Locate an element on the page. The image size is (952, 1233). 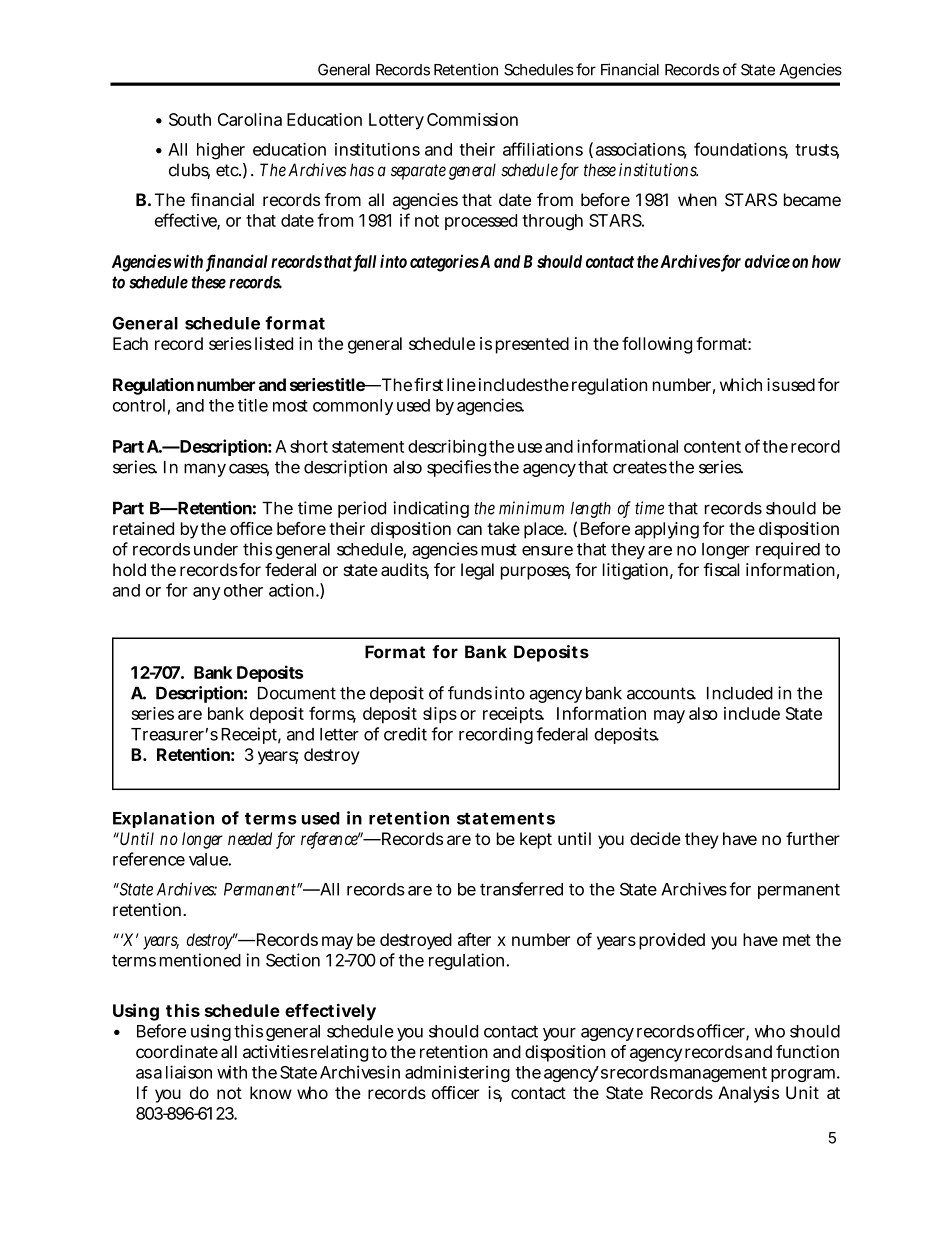
accounts is located at coordinates (661, 693).
